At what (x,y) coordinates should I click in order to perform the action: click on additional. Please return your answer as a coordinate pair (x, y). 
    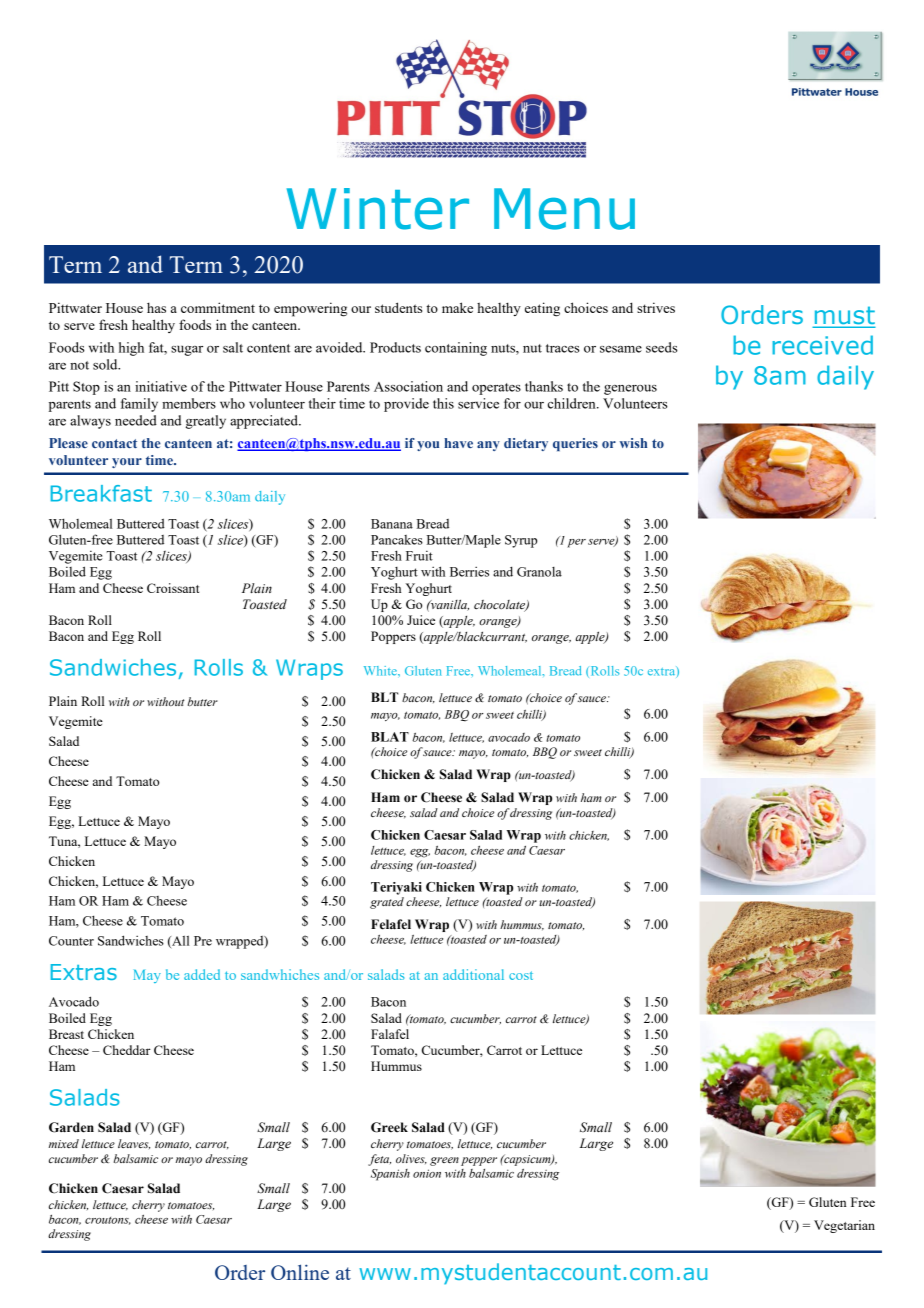
    Looking at the image, I should click on (473, 974).
